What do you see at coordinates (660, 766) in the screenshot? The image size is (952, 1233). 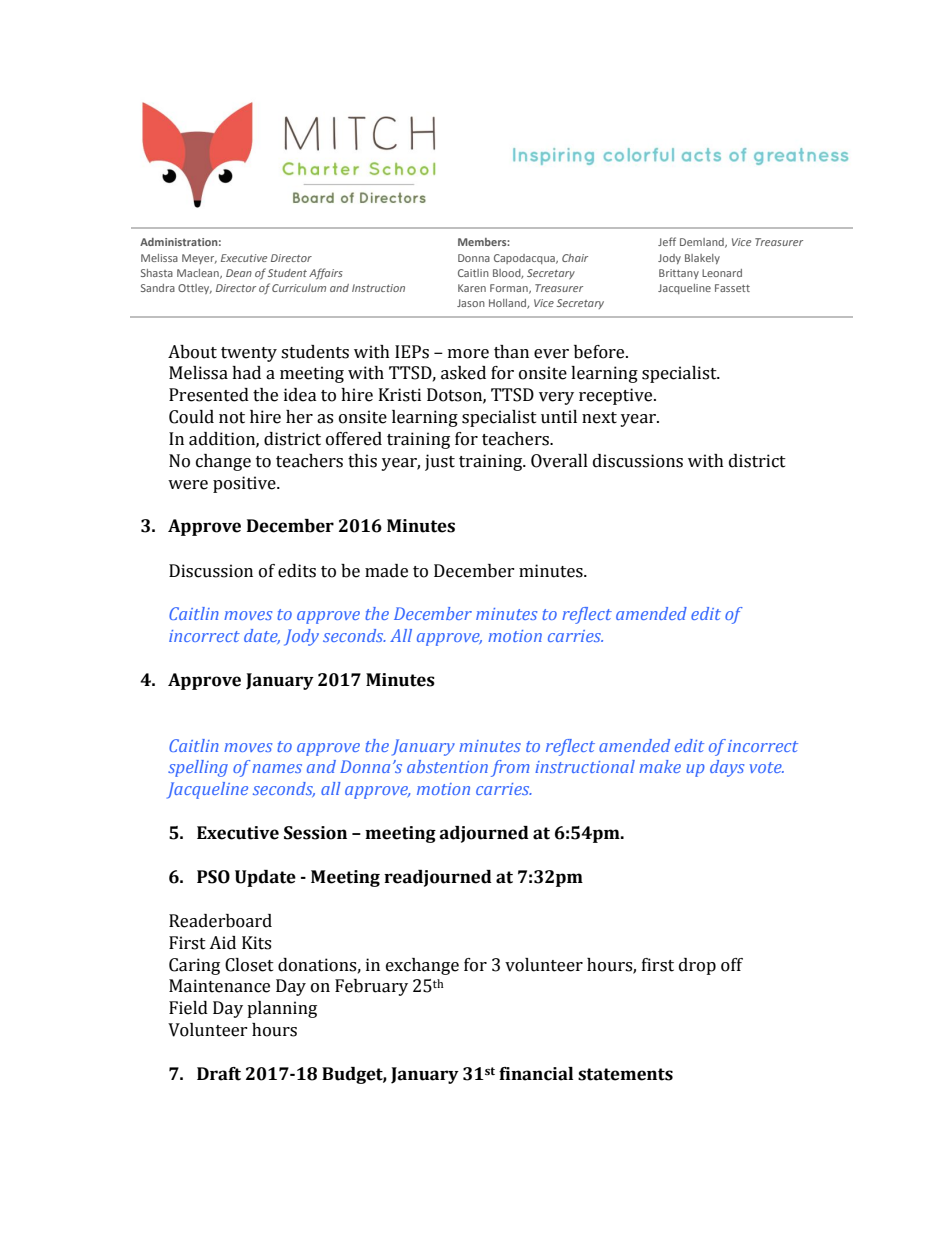 I see `make` at bounding box center [660, 766].
